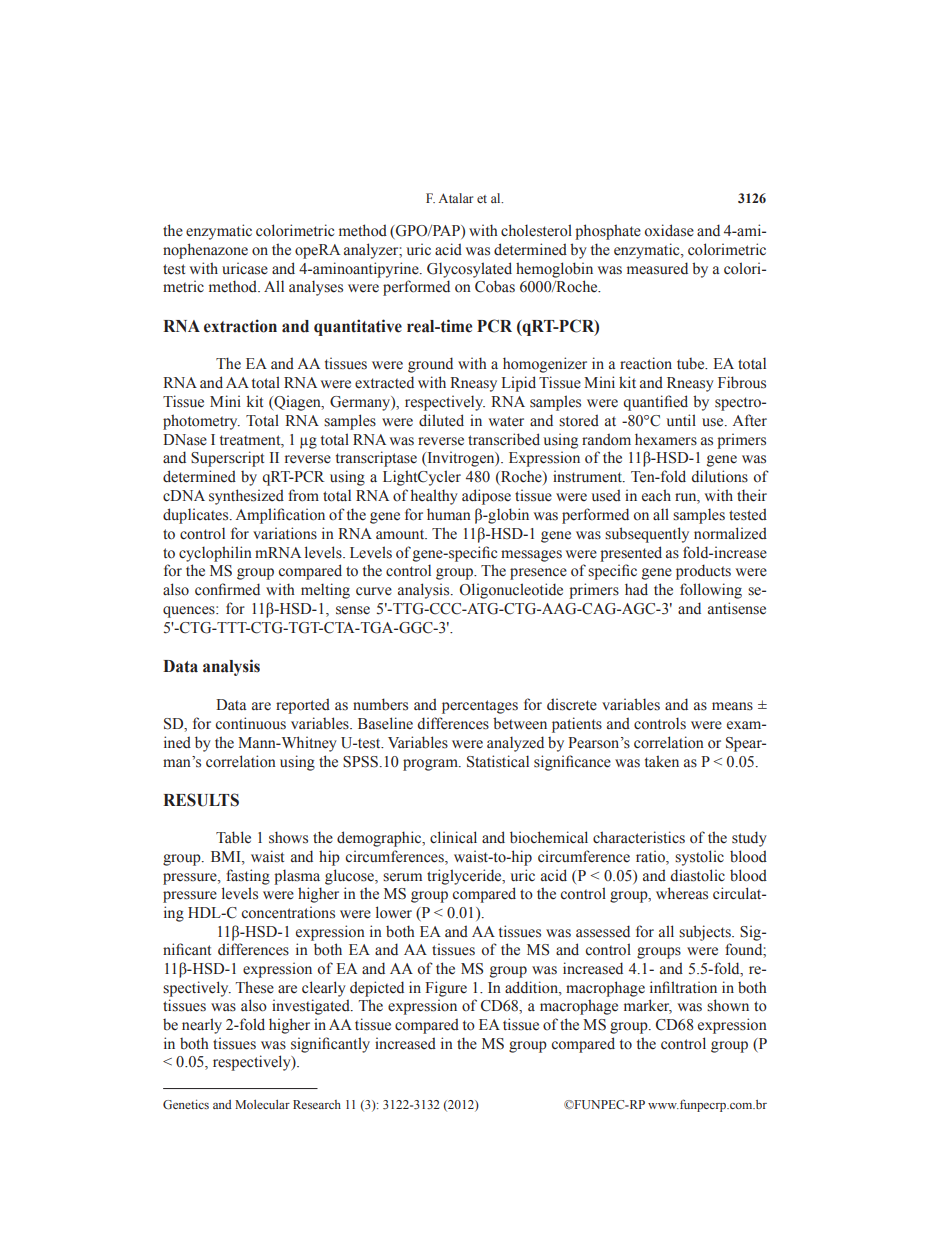 Image resolution: width=952 pixels, height=1233 pixels. I want to click on shows, so click(288, 837).
